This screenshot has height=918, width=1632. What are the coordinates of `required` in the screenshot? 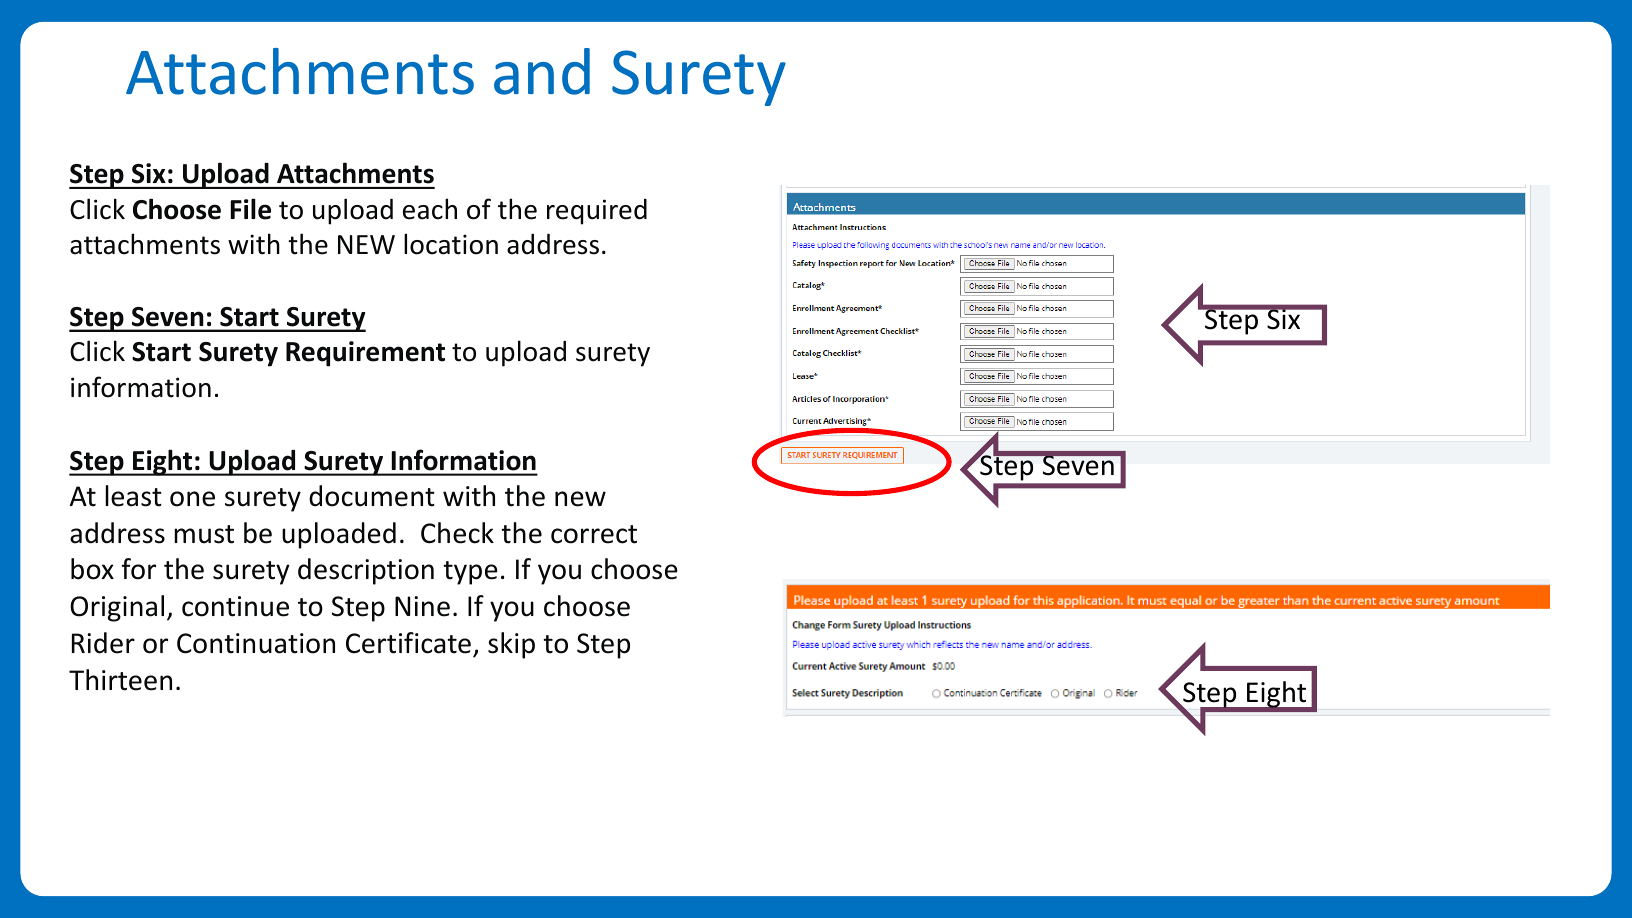 It's located at (597, 212).
